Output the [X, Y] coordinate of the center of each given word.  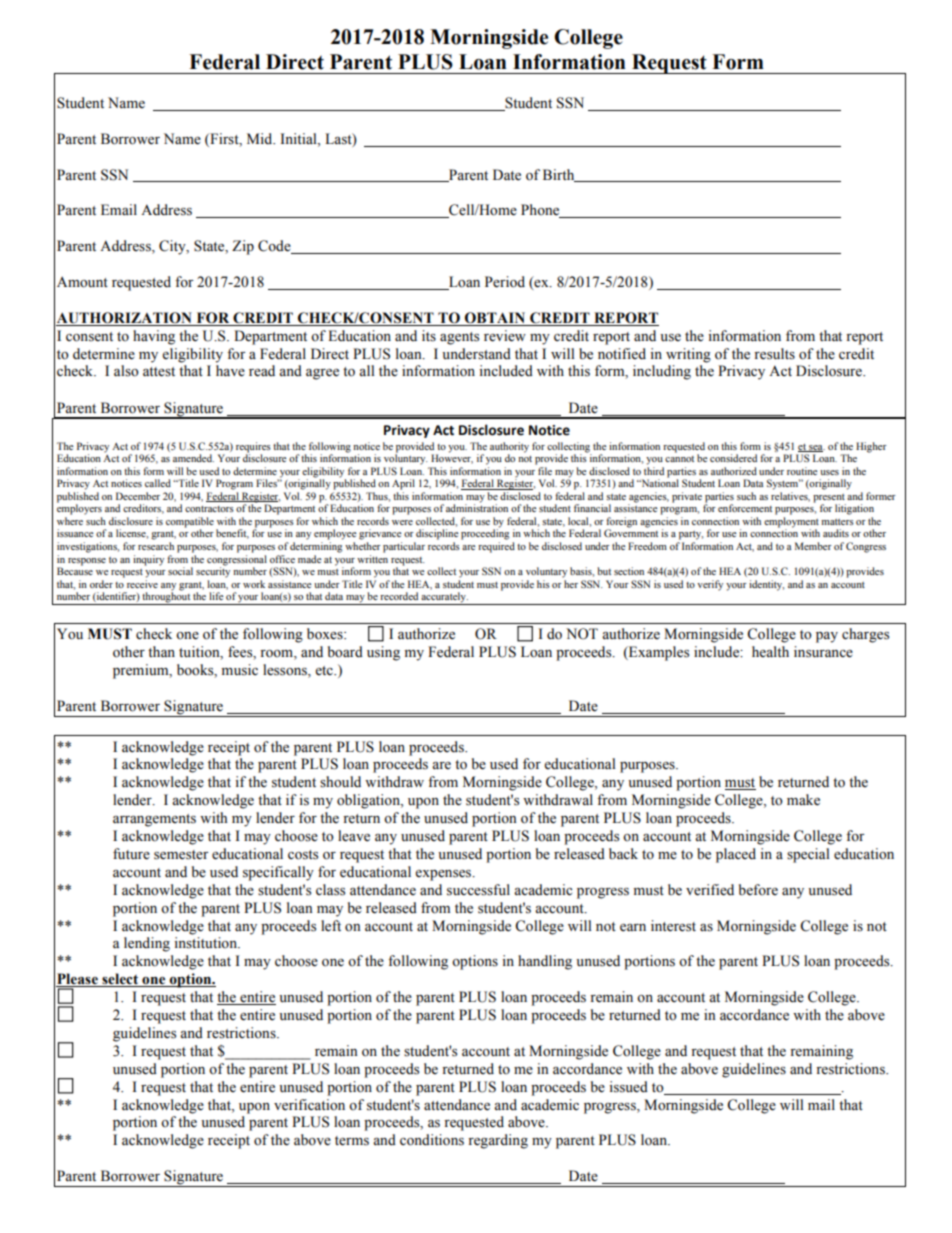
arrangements [154, 820]
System [784, 484]
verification [309, 1105]
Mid [261, 139]
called [158, 483]
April [403, 484]
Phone [541, 211]
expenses [444, 875]
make [803, 800]
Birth [560, 175]
